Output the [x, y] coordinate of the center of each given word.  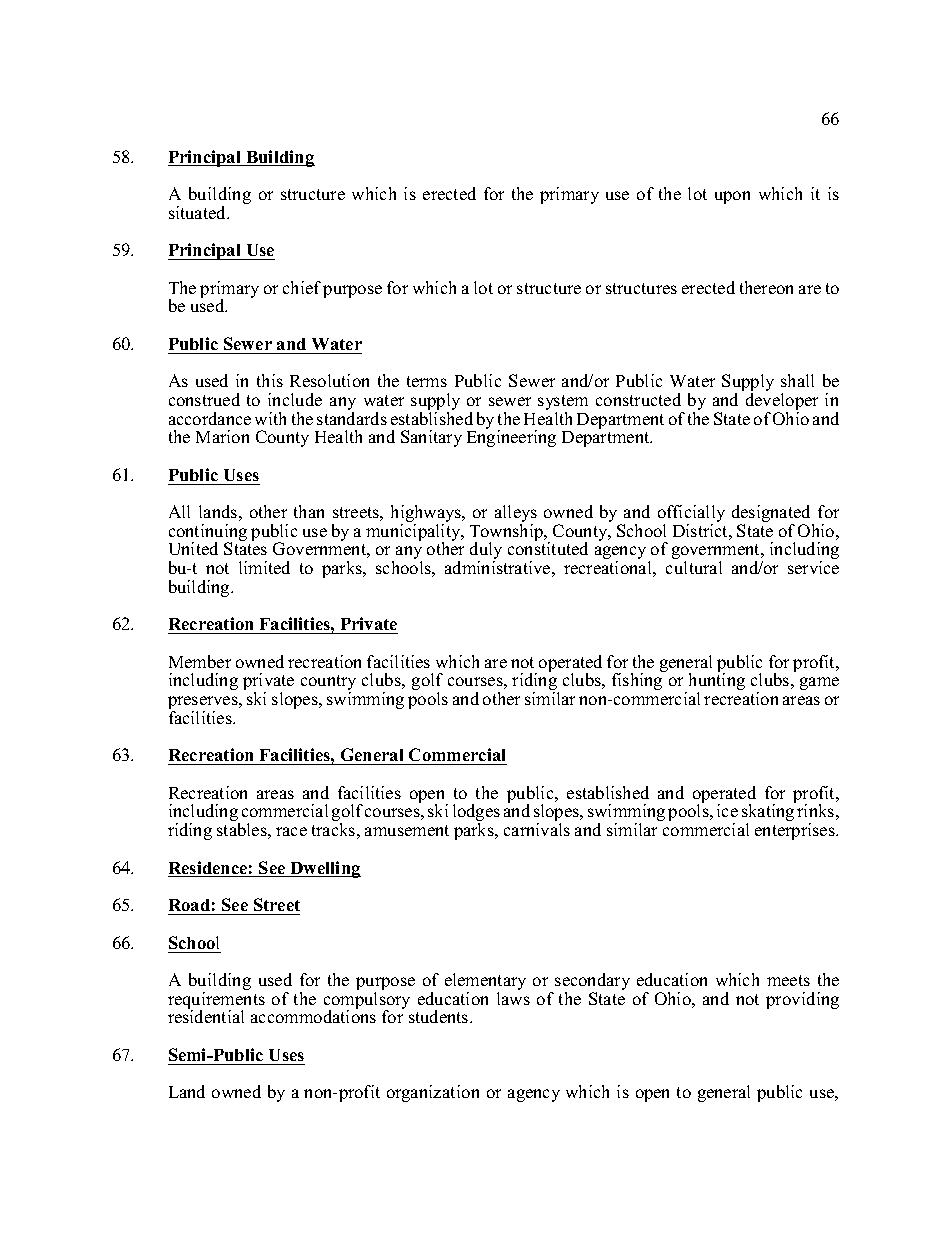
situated [199, 212]
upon [732, 197]
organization [433, 1093]
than [309, 511]
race [291, 831]
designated [772, 515]
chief [302, 287]
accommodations [313, 1016]
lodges [476, 814]
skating [769, 813]
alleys [516, 515]
